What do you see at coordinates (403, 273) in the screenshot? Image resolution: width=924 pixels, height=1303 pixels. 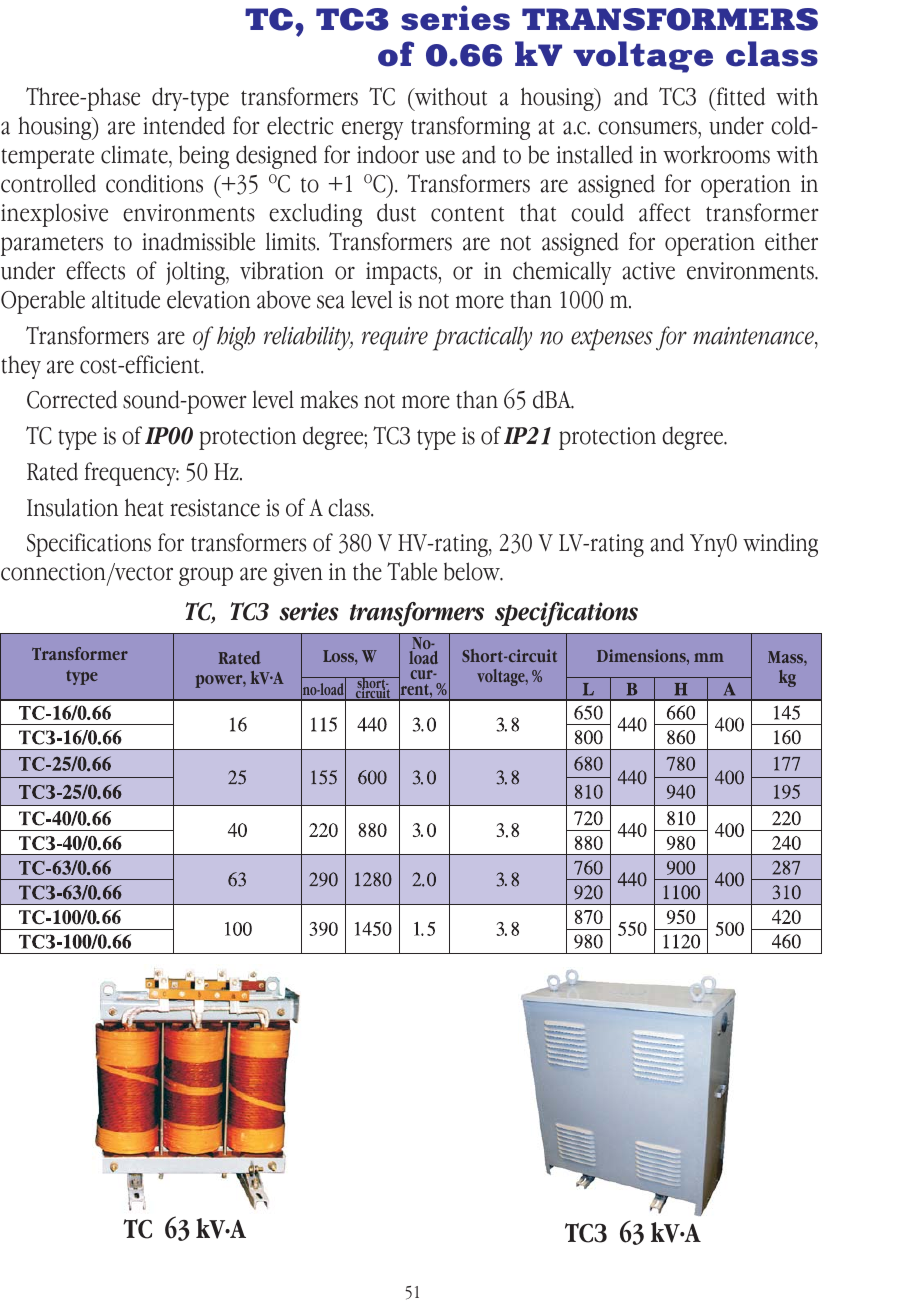 I see `impacts` at bounding box center [403, 273].
